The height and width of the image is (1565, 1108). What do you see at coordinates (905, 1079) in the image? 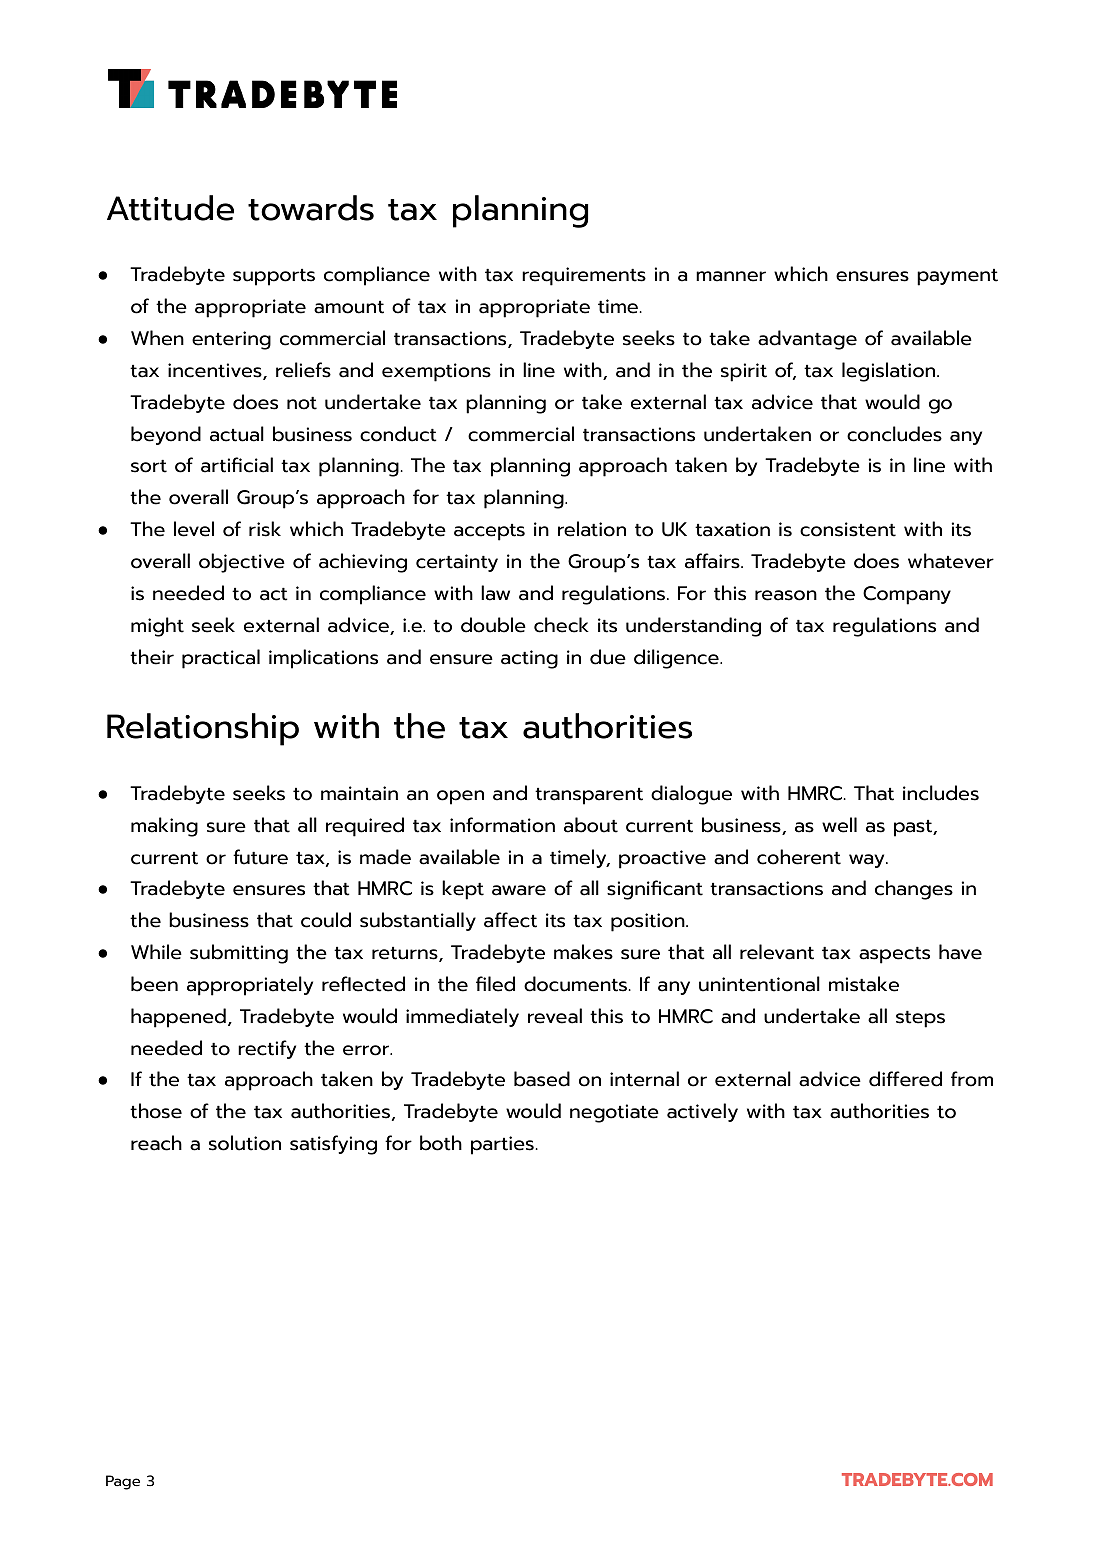
I see `differed` at bounding box center [905, 1079].
